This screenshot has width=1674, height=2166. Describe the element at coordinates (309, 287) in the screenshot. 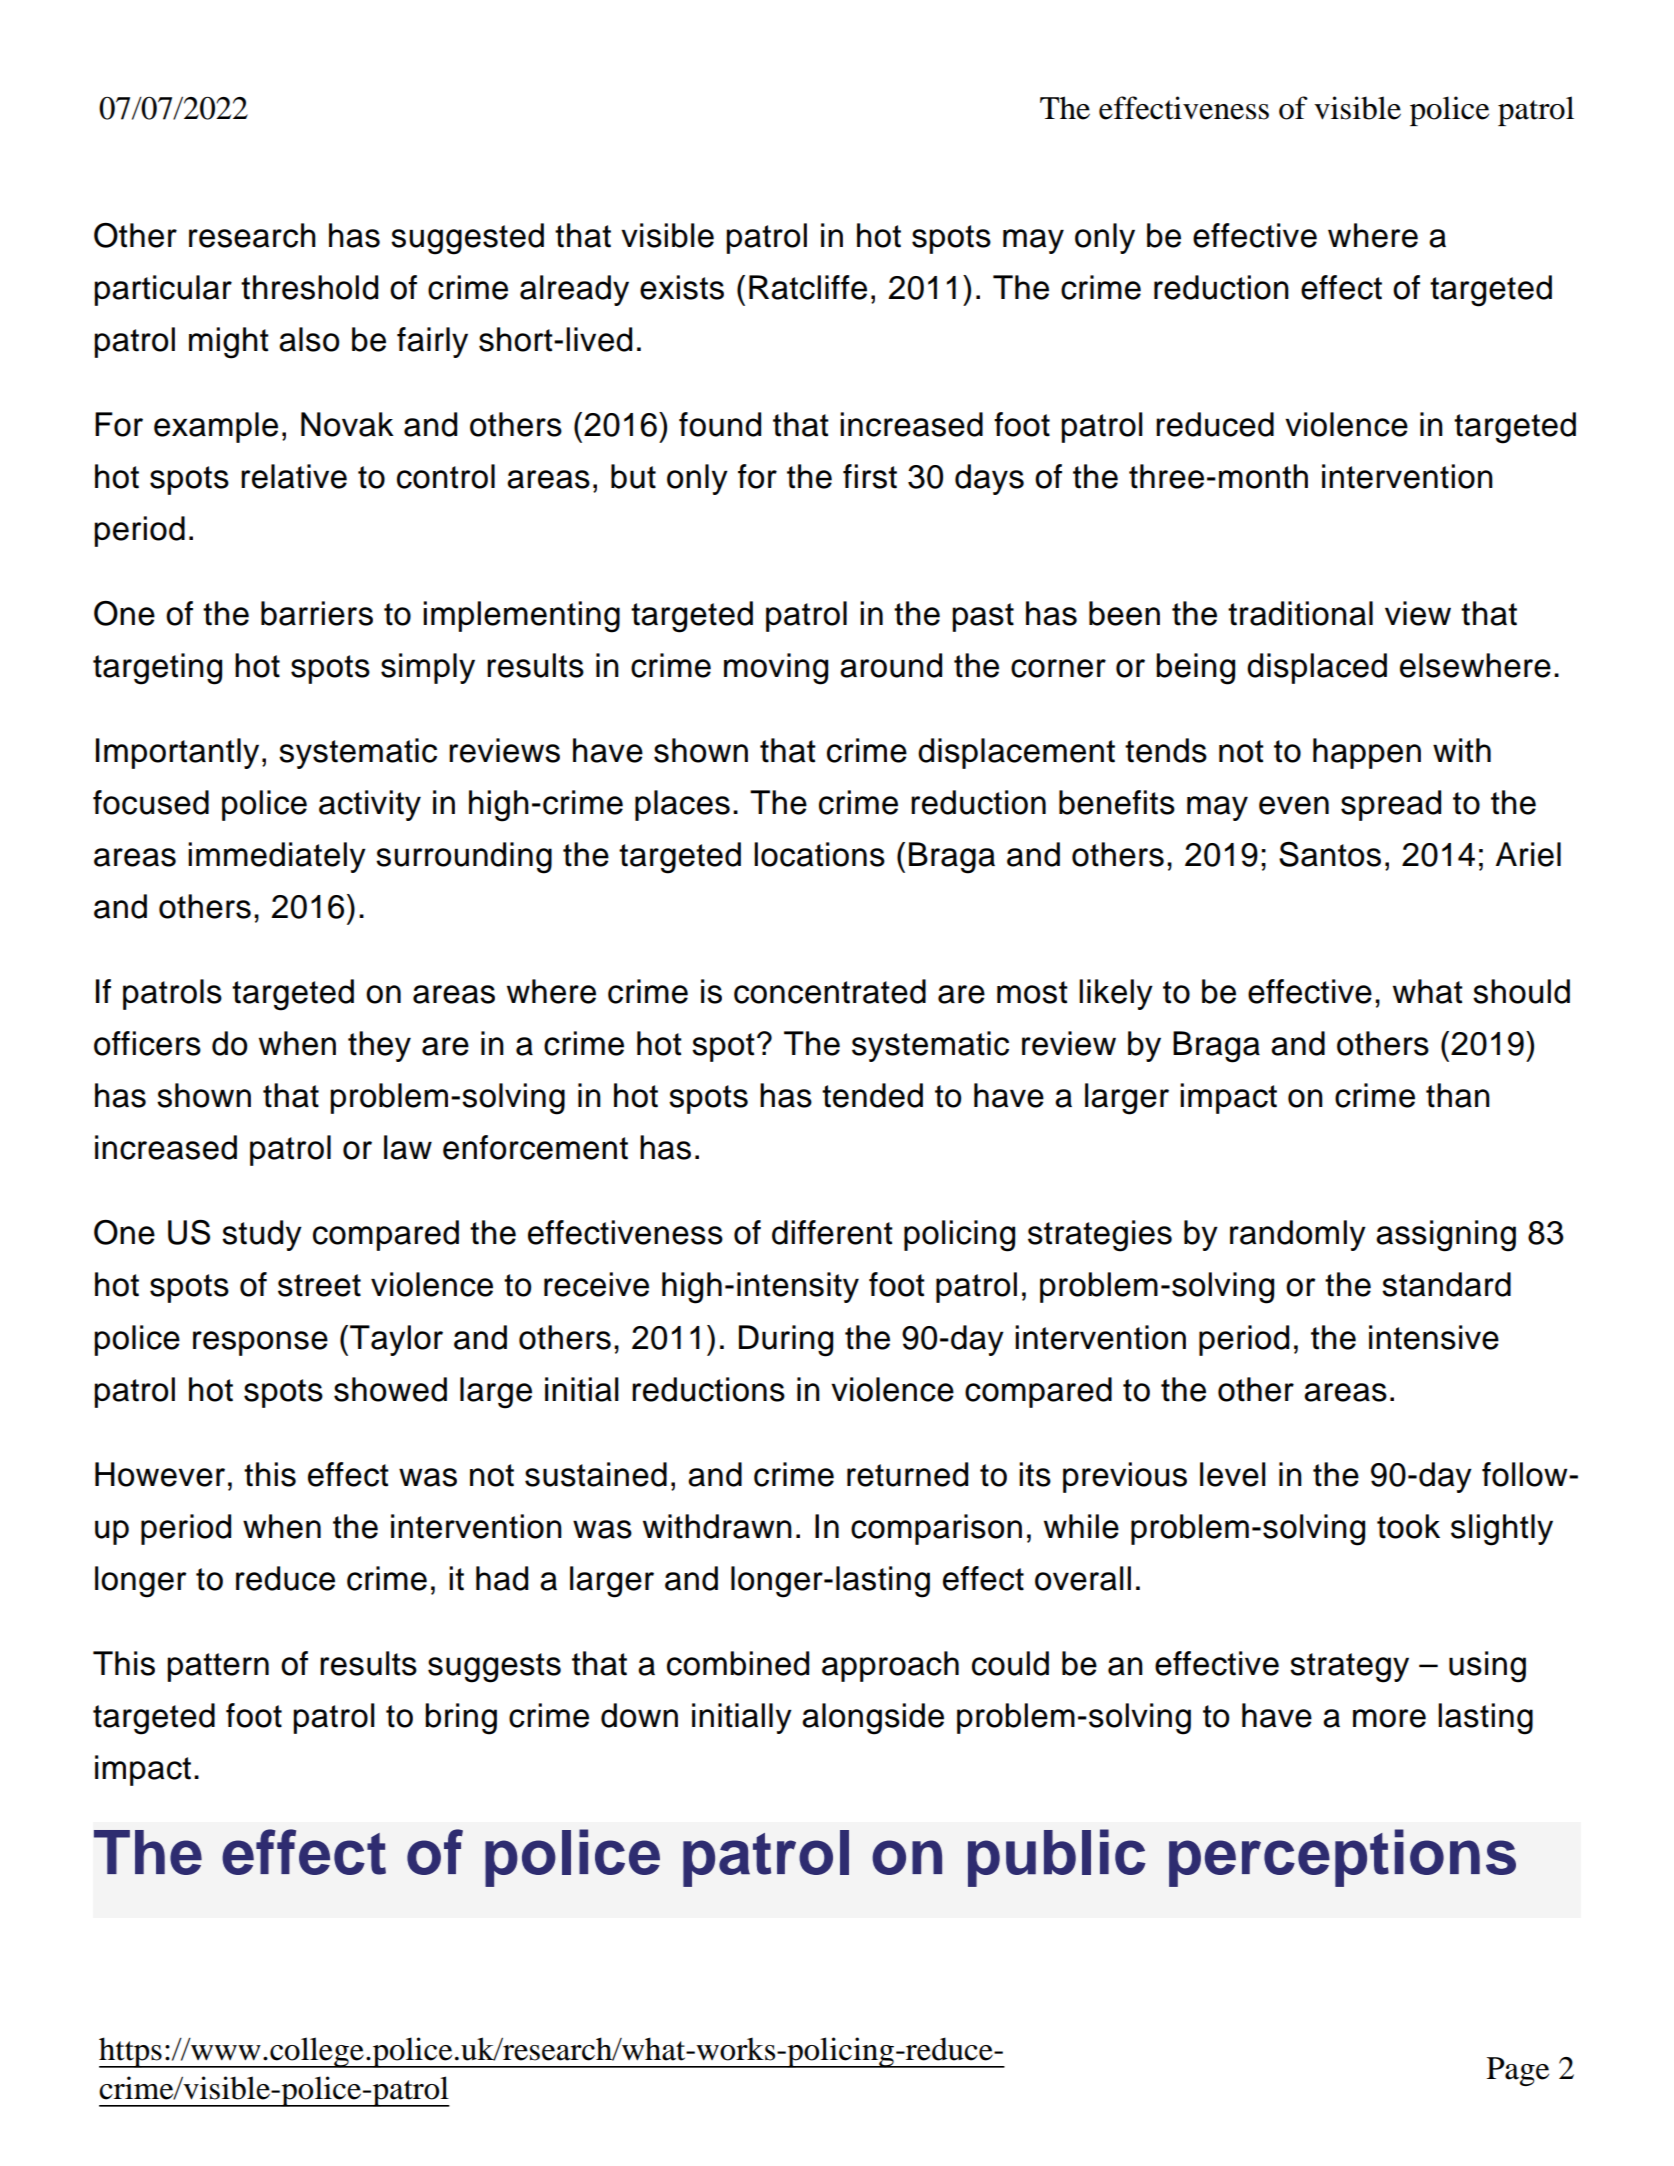

I see `threshold` at that location.
